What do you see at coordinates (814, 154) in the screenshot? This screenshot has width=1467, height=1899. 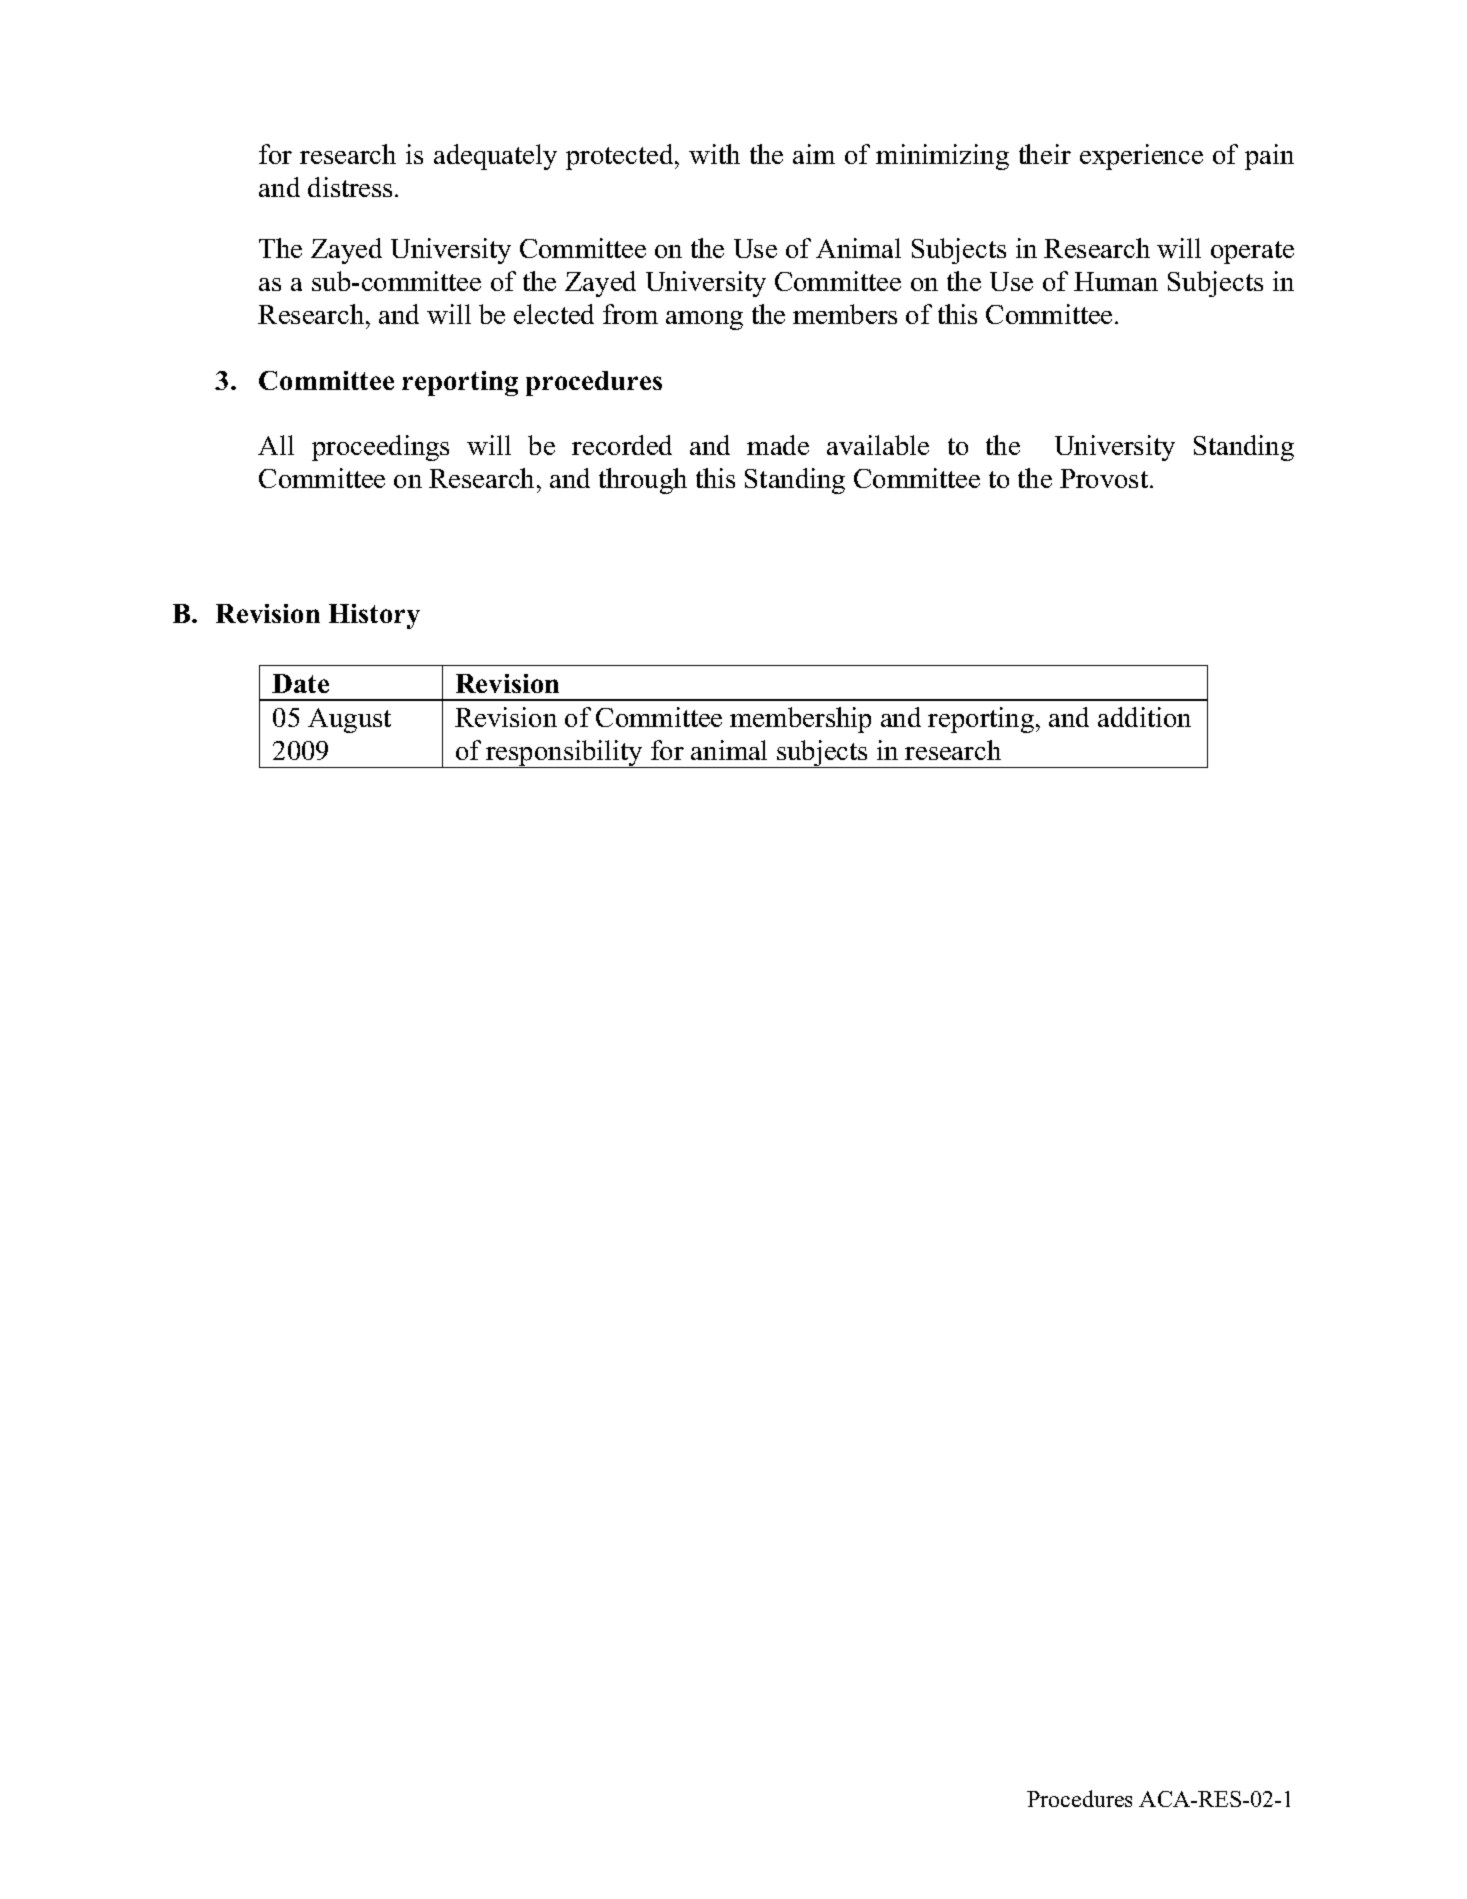 I see `aim` at bounding box center [814, 154].
